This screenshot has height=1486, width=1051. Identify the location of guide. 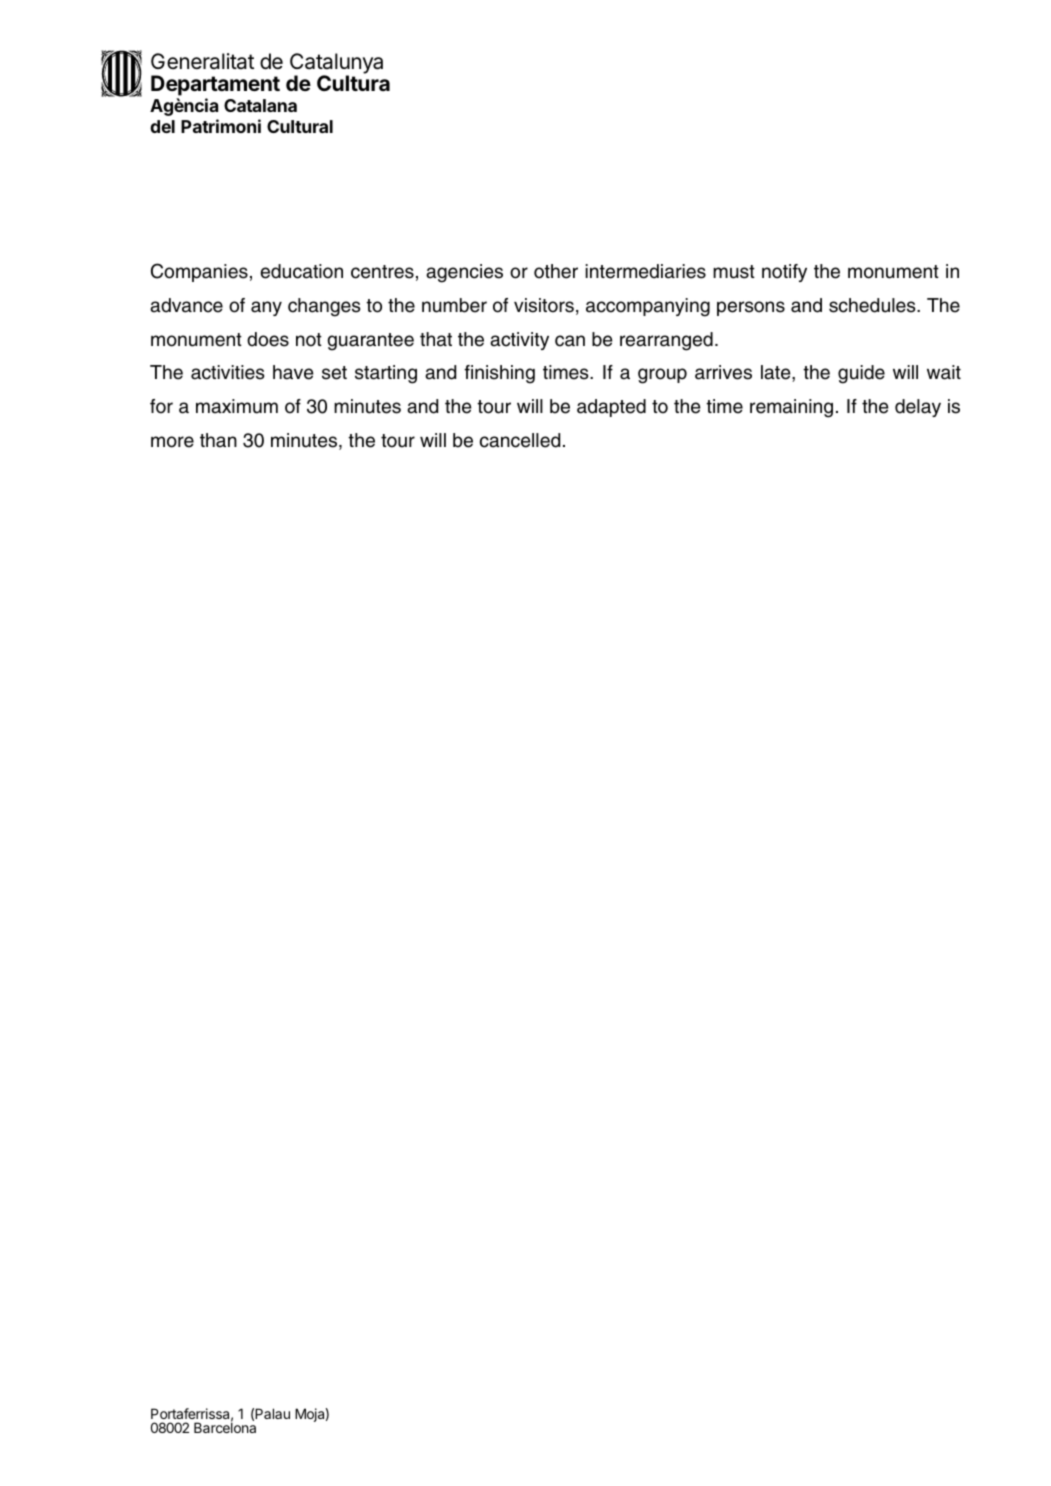
(861, 374).
